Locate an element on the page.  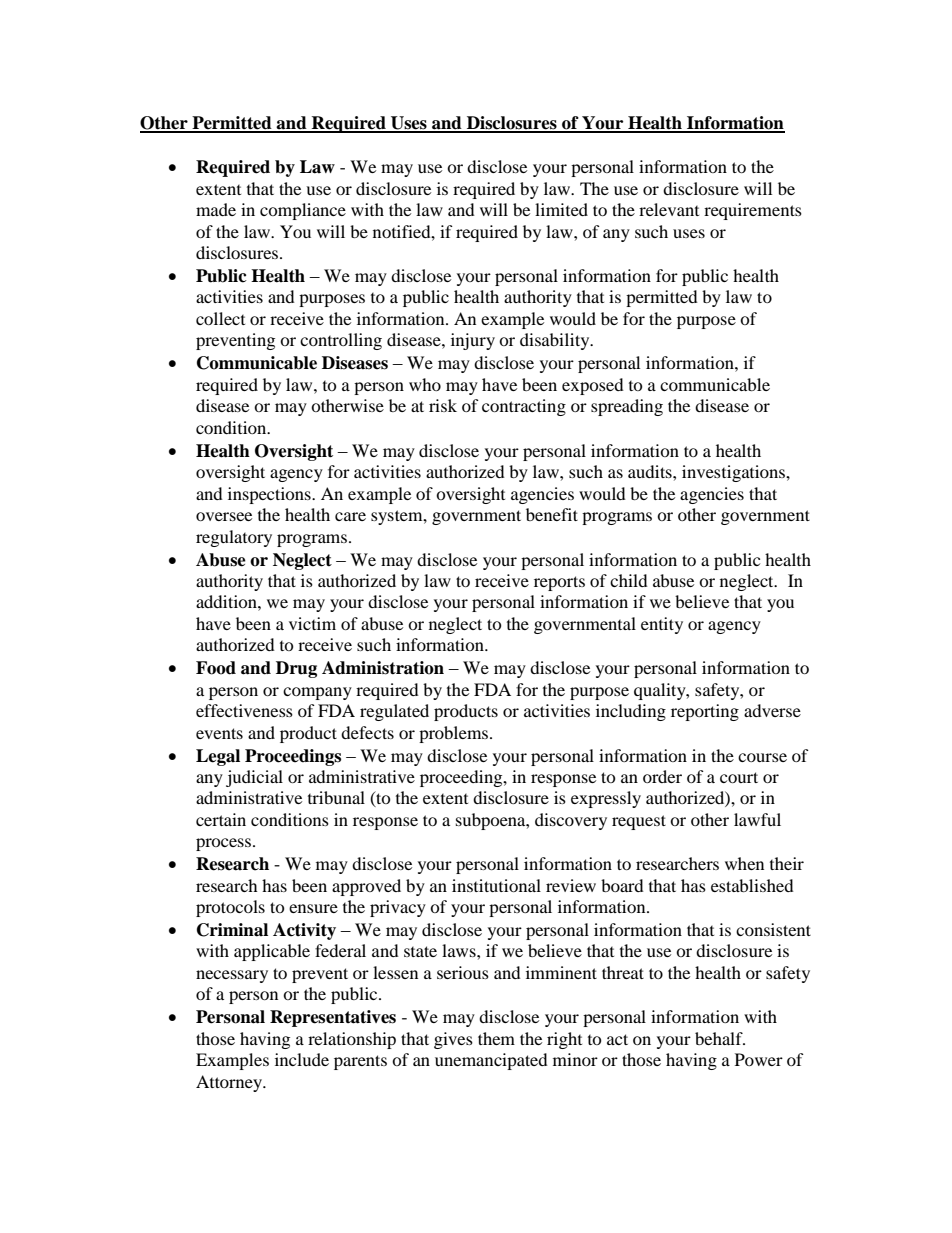
when is located at coordinates (744, 863).
